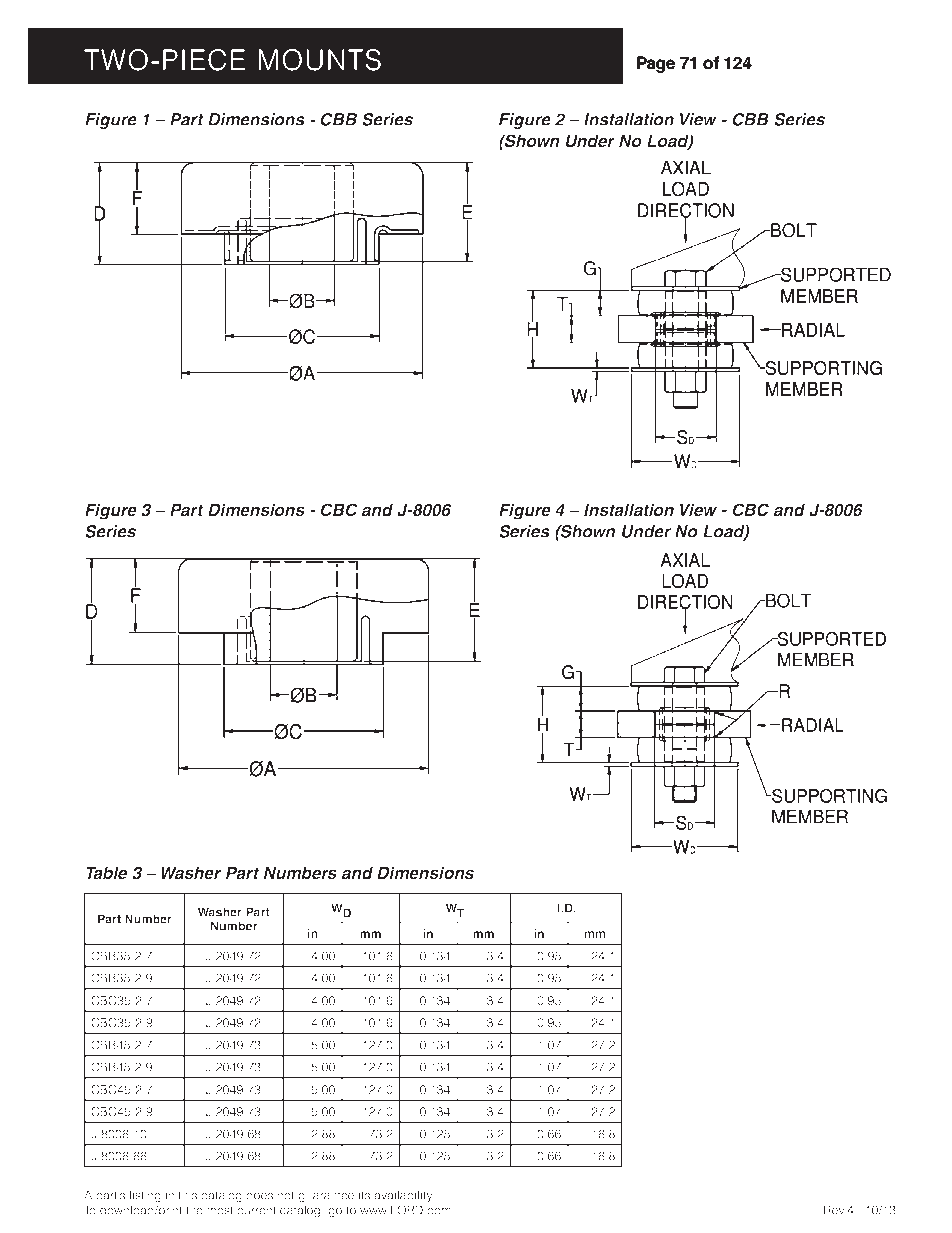 This screenshot has width=952, height=1233. I want to click on availability, so click(404, 1196).
